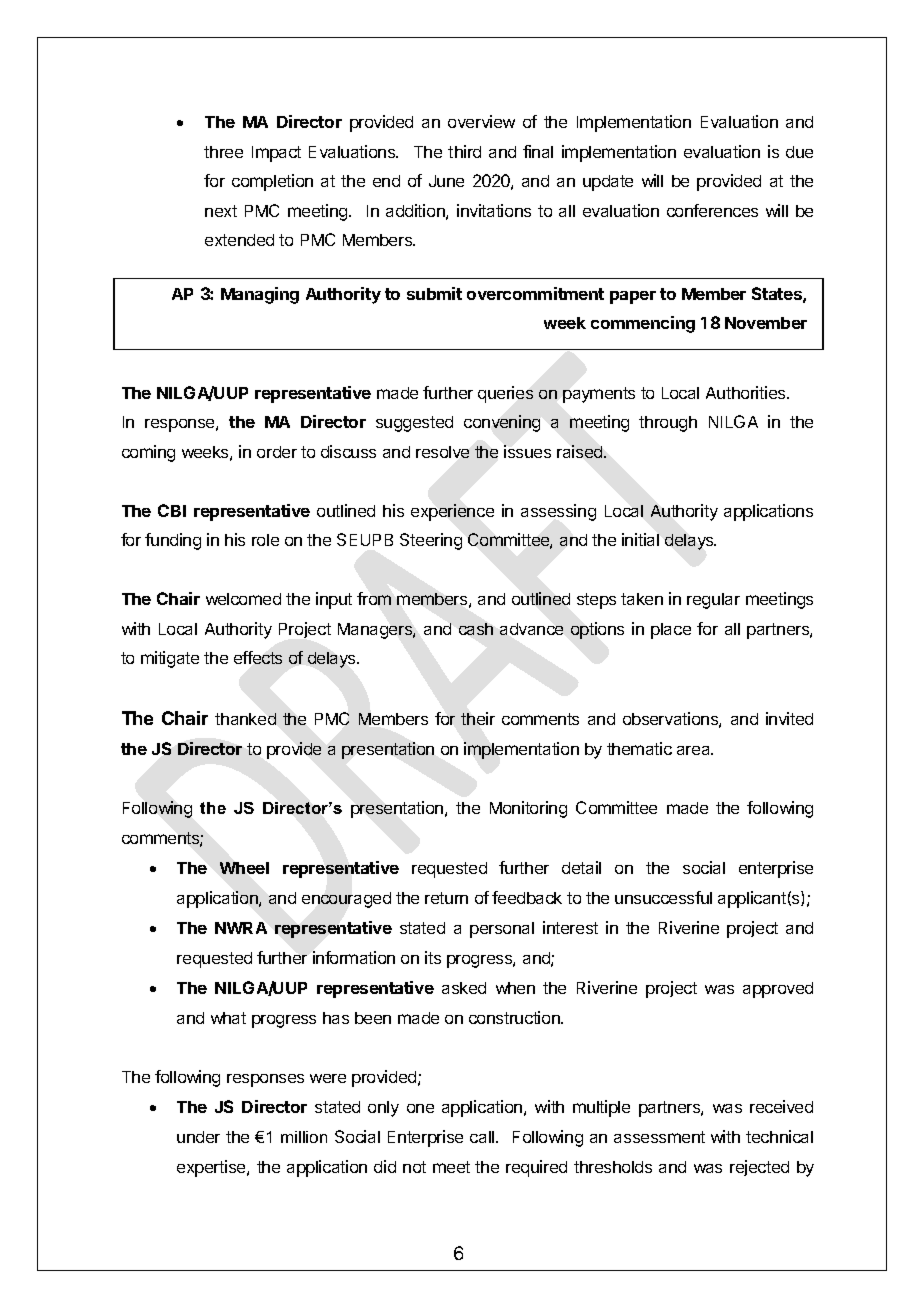 This screenshot has height=1308, width=924. I want to click on personal, so click(502, 930).
